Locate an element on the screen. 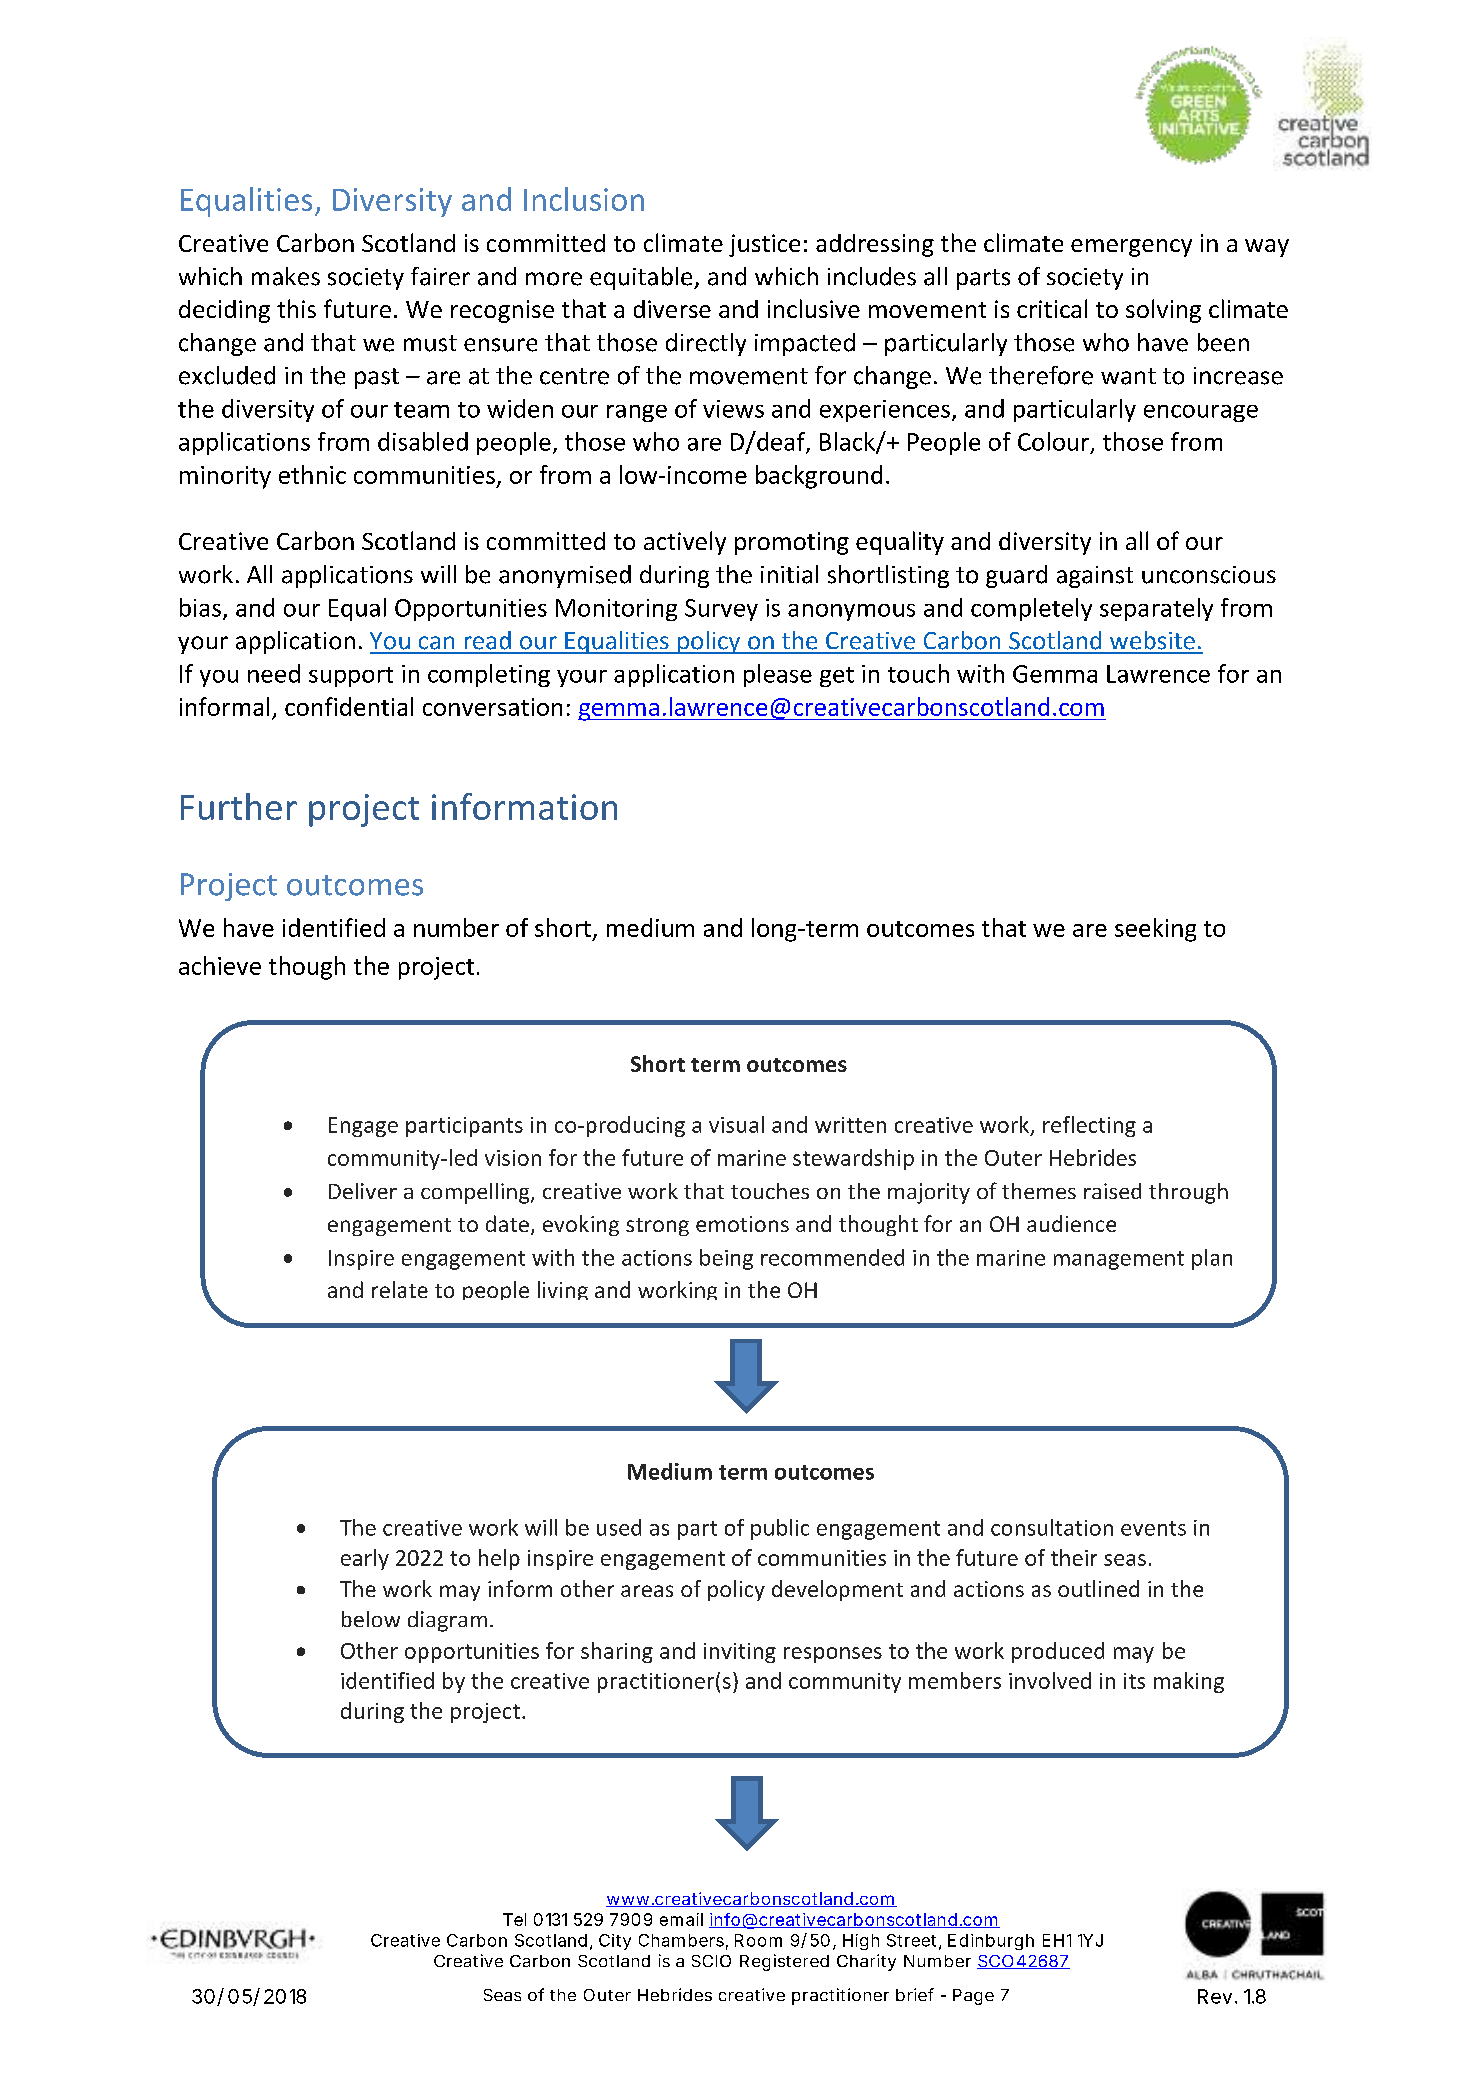 This screenshot has height=2077, width=1469. City is located at coordinates (615, 1942).
